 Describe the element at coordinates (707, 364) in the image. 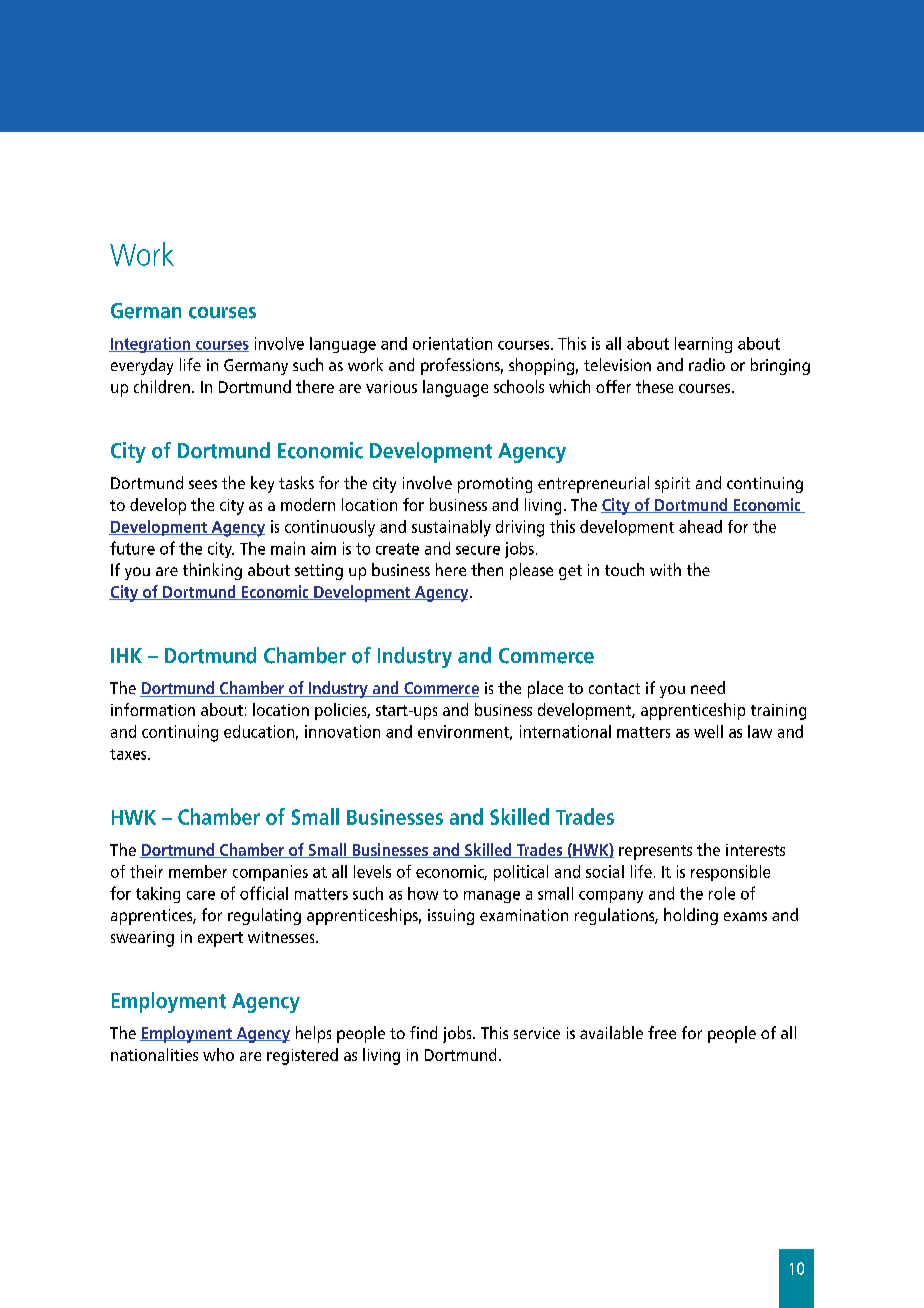

I see `radio` at that location.
